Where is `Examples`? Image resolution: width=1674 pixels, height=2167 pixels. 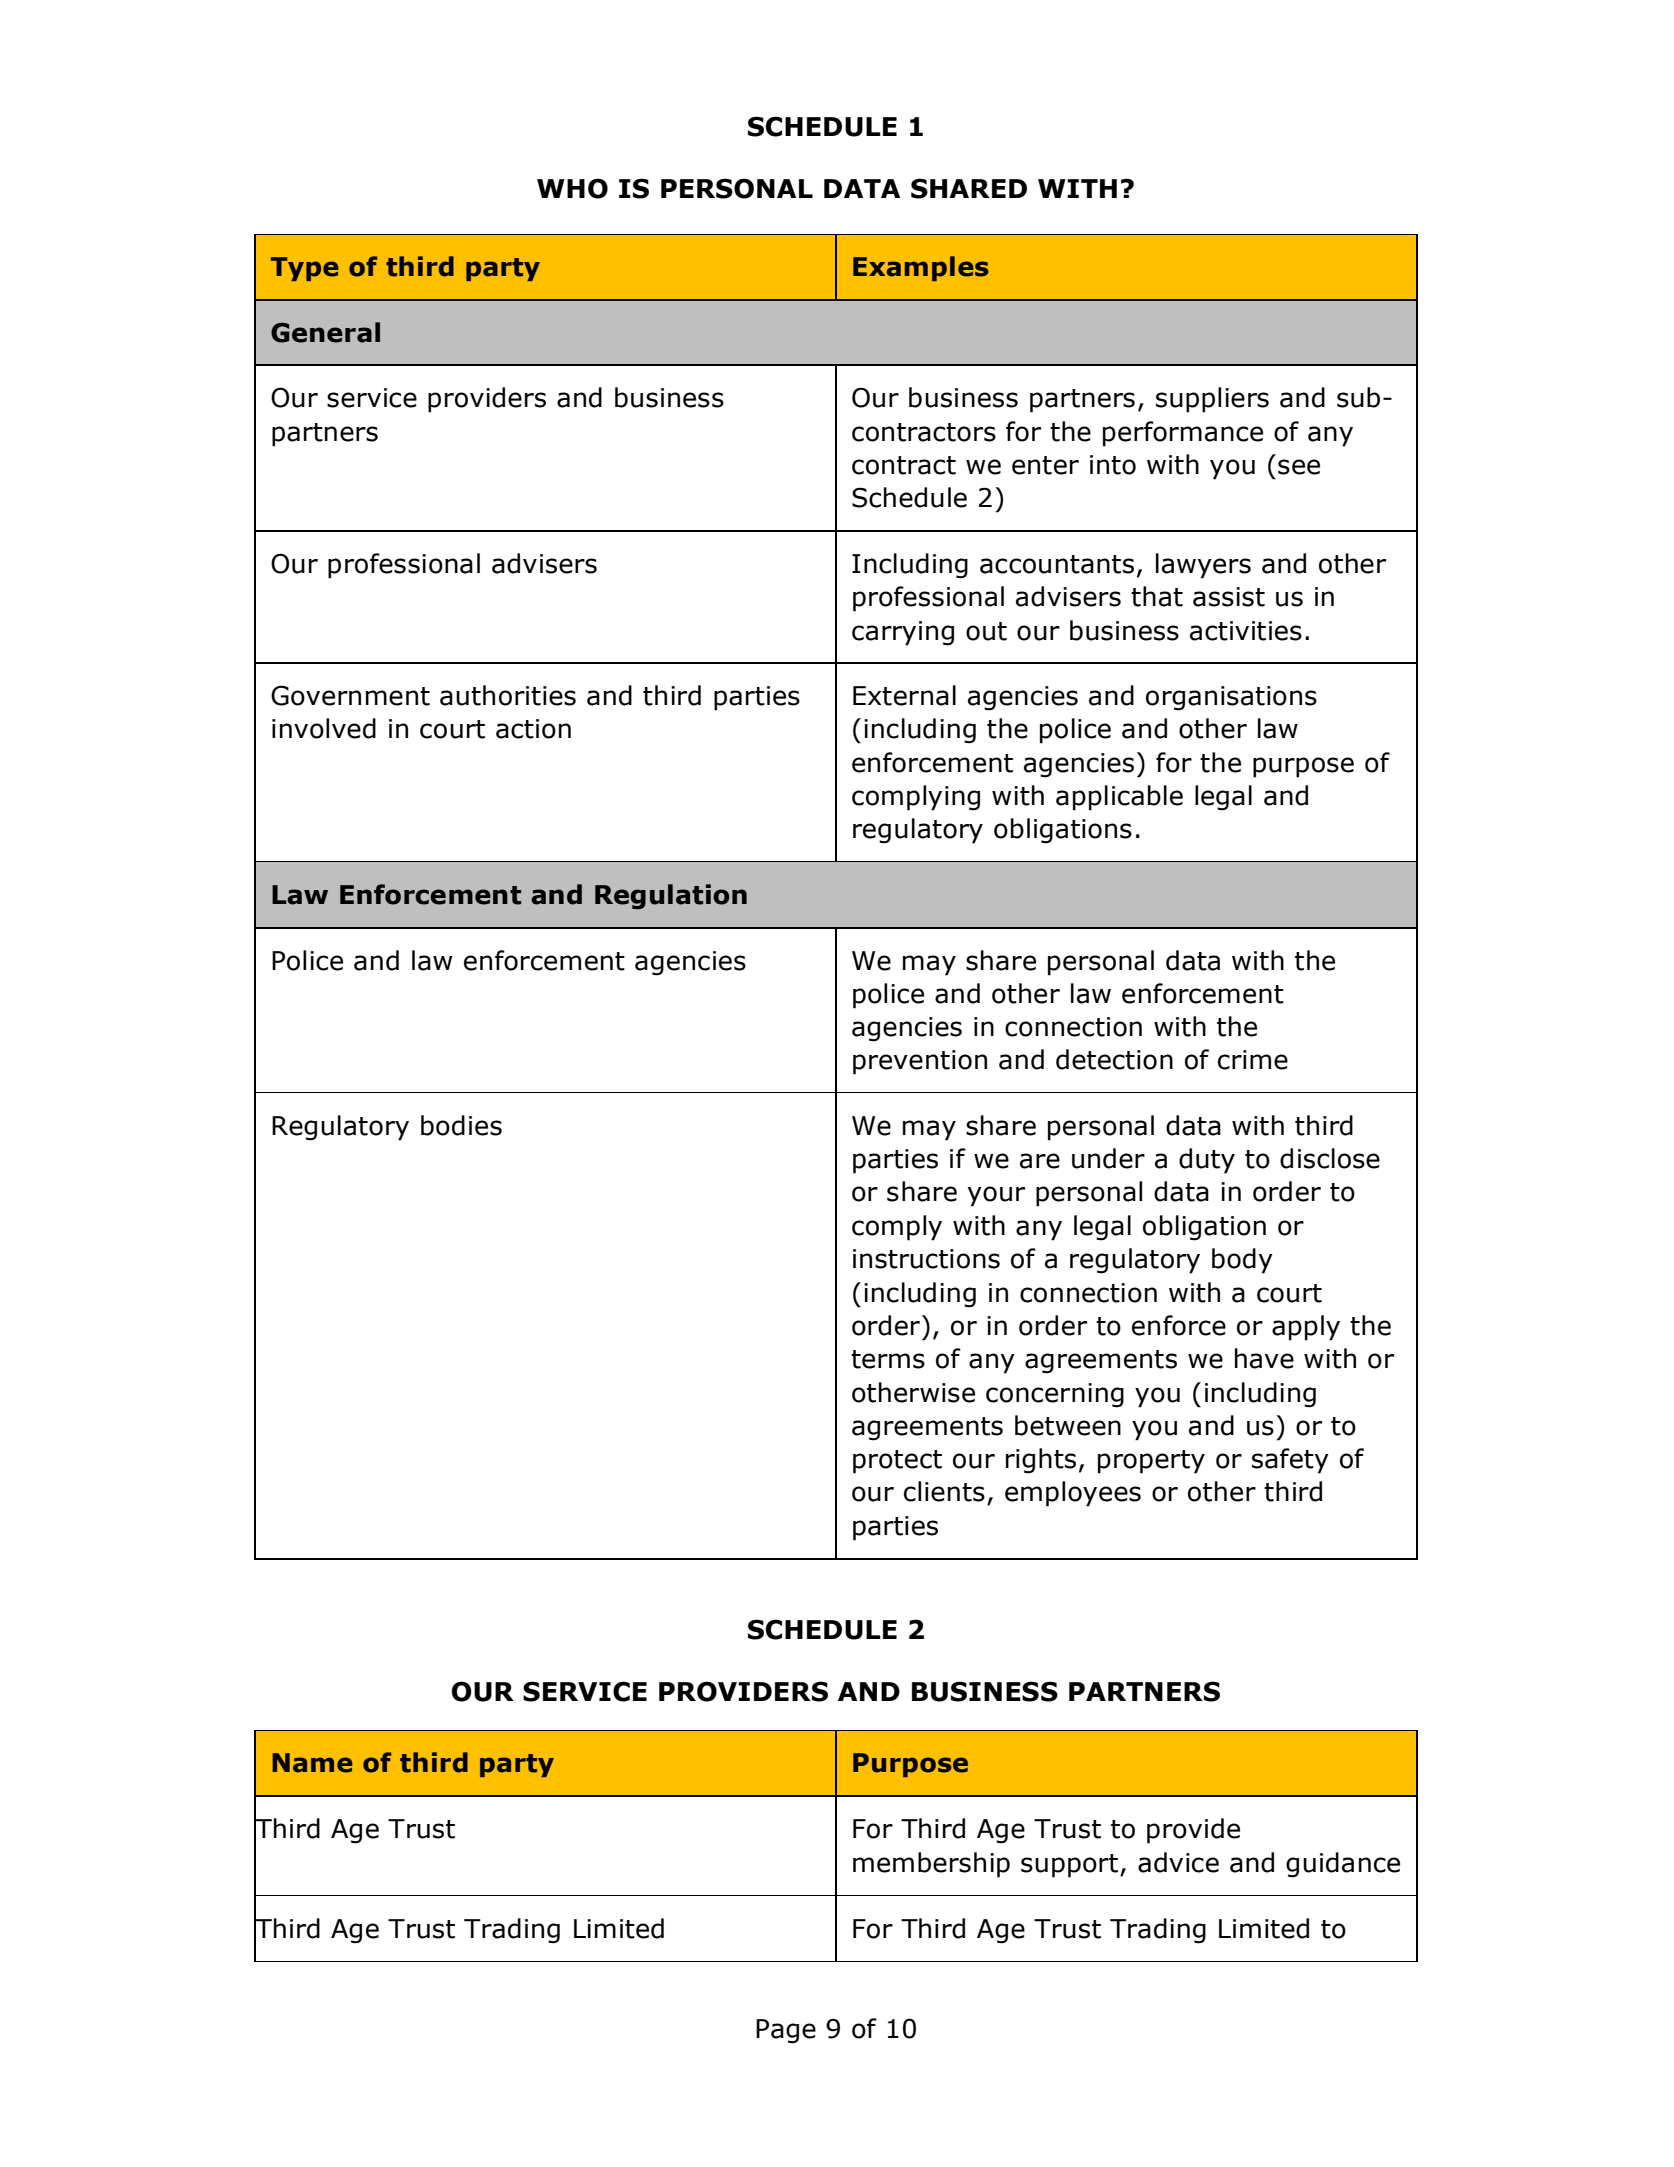
Examples is located at coordinates (921, 268).
